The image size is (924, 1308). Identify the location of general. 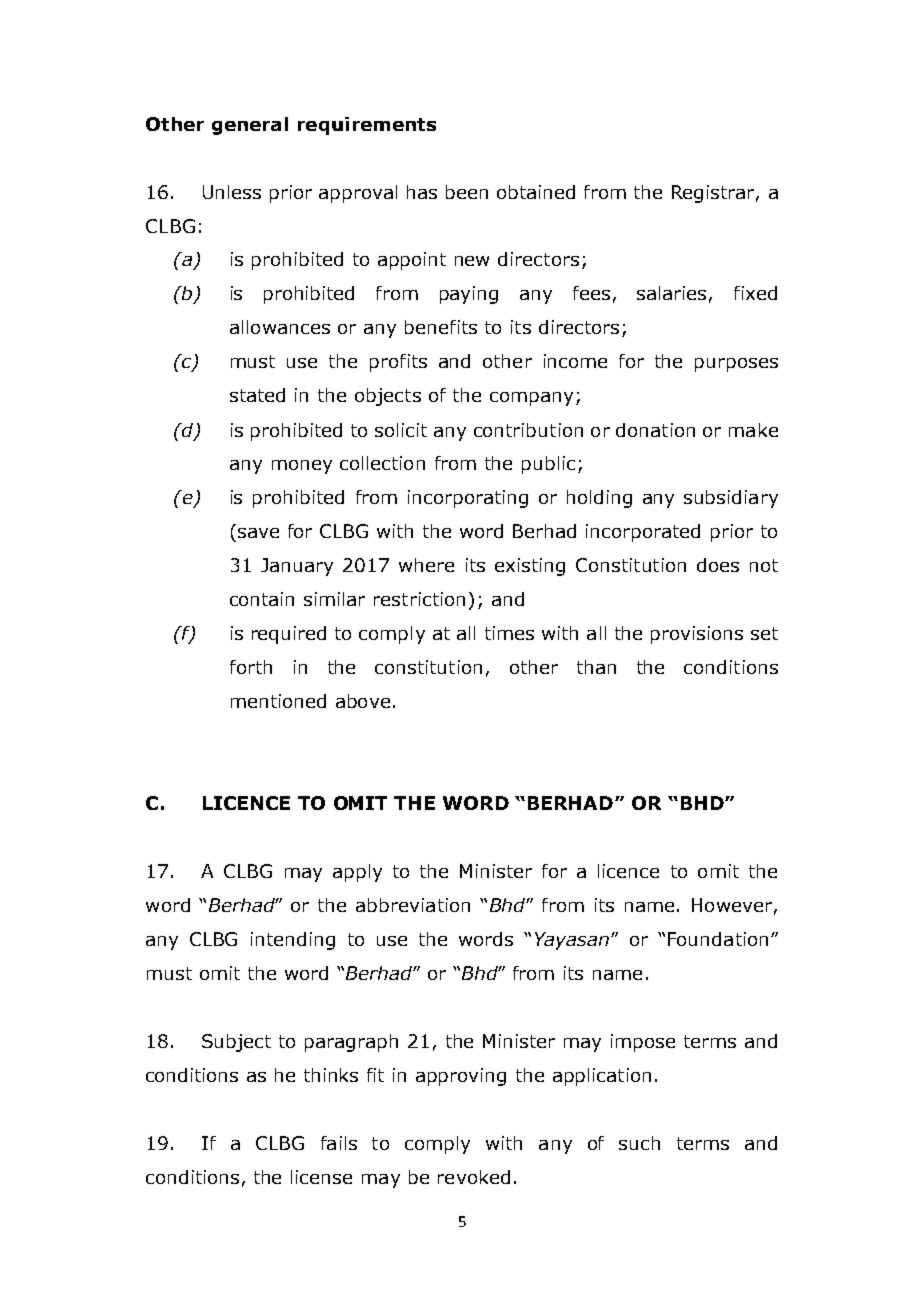
(250, 126).
